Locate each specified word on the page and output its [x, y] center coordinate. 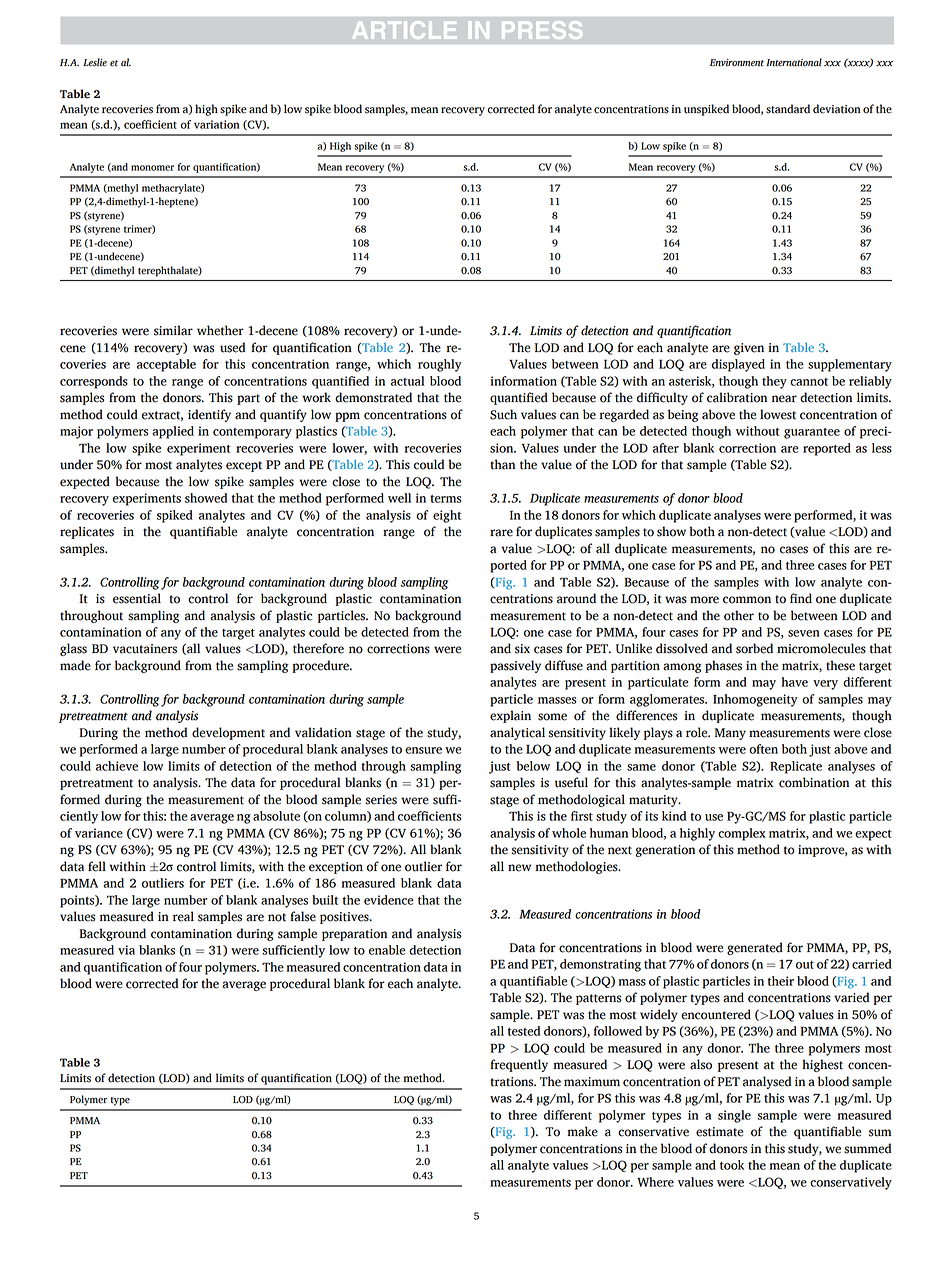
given [749, 349]
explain [510, 716]
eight [447, 516]
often [763, 749]
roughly [440, 365]
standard [788, 109]
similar [173, 330]
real [183, 916]
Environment [737, 63]
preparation [354, 935]
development [228, 733]
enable [387, 950]
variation [217, 124]
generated [755, 948]
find [801, 598]
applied [173, 432]
